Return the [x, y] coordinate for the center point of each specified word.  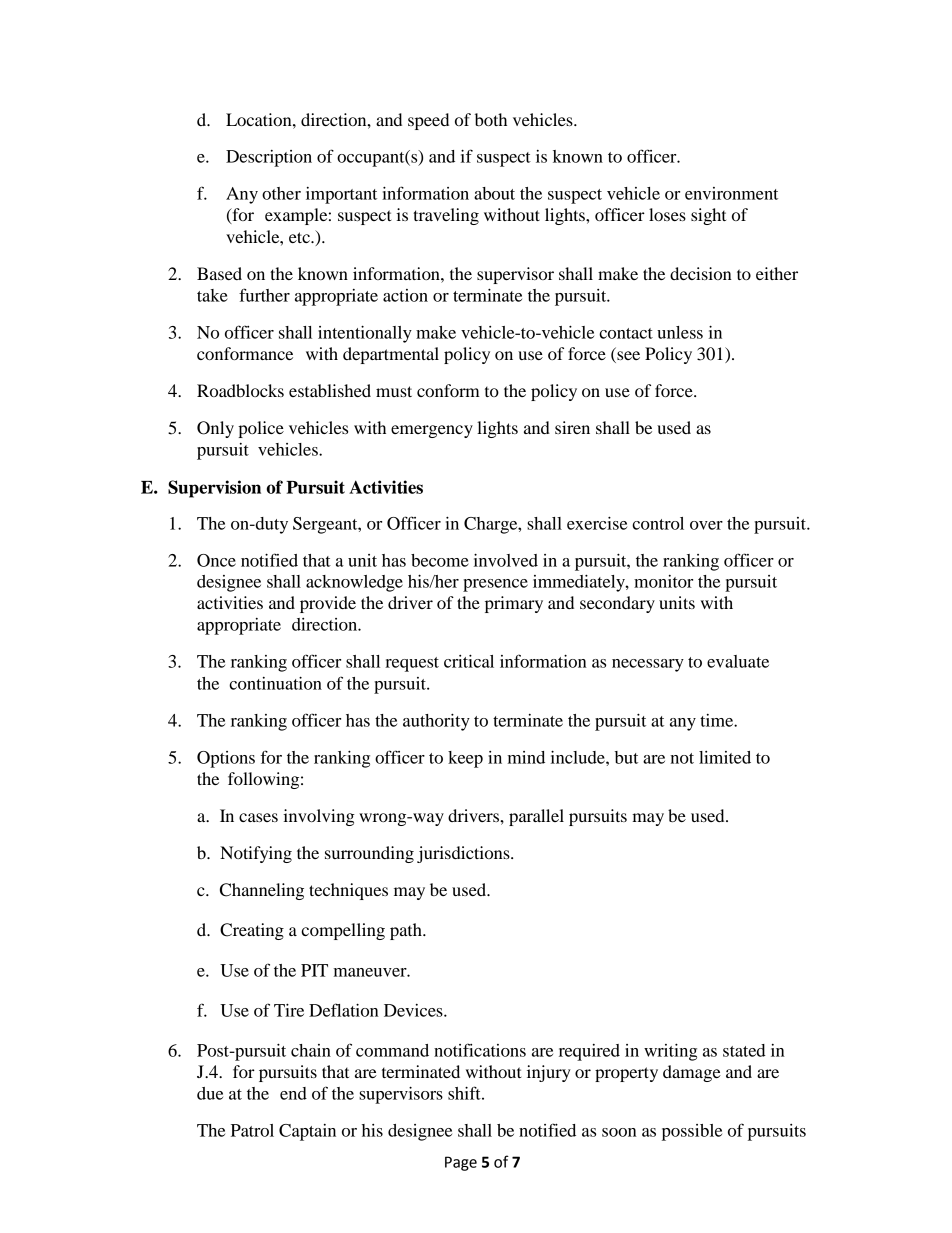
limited [725, 757]
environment [731, 193]
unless [680, 332]
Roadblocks [240, 390]
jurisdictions [464, 854]
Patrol [252, 1130]
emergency [432, 431]
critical [469, 661]
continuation [275, 683]
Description [269, 158]
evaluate [738, 661]
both [491, 119]
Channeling [262, 891]
